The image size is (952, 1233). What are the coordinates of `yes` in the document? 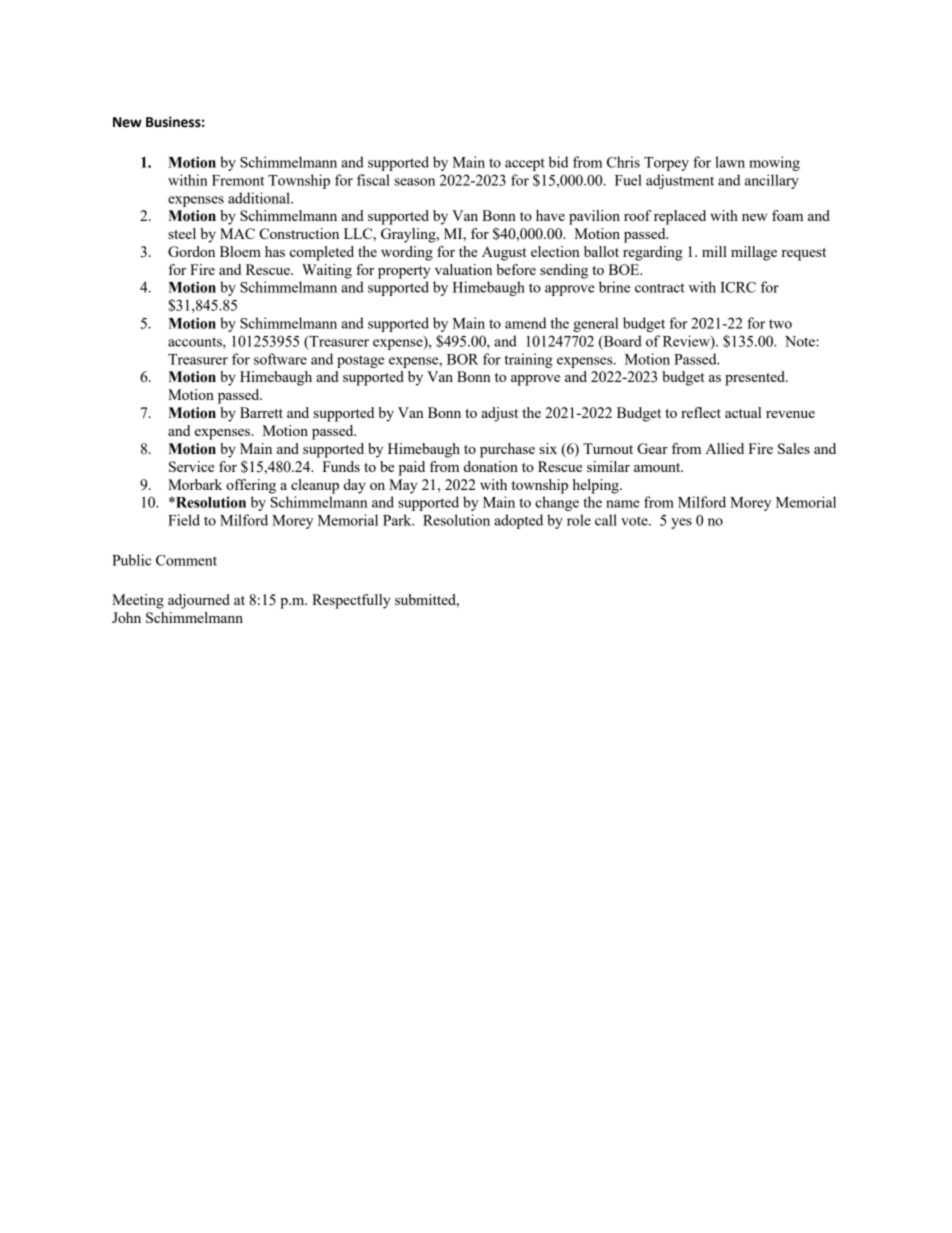 It's located at (681, 523).
